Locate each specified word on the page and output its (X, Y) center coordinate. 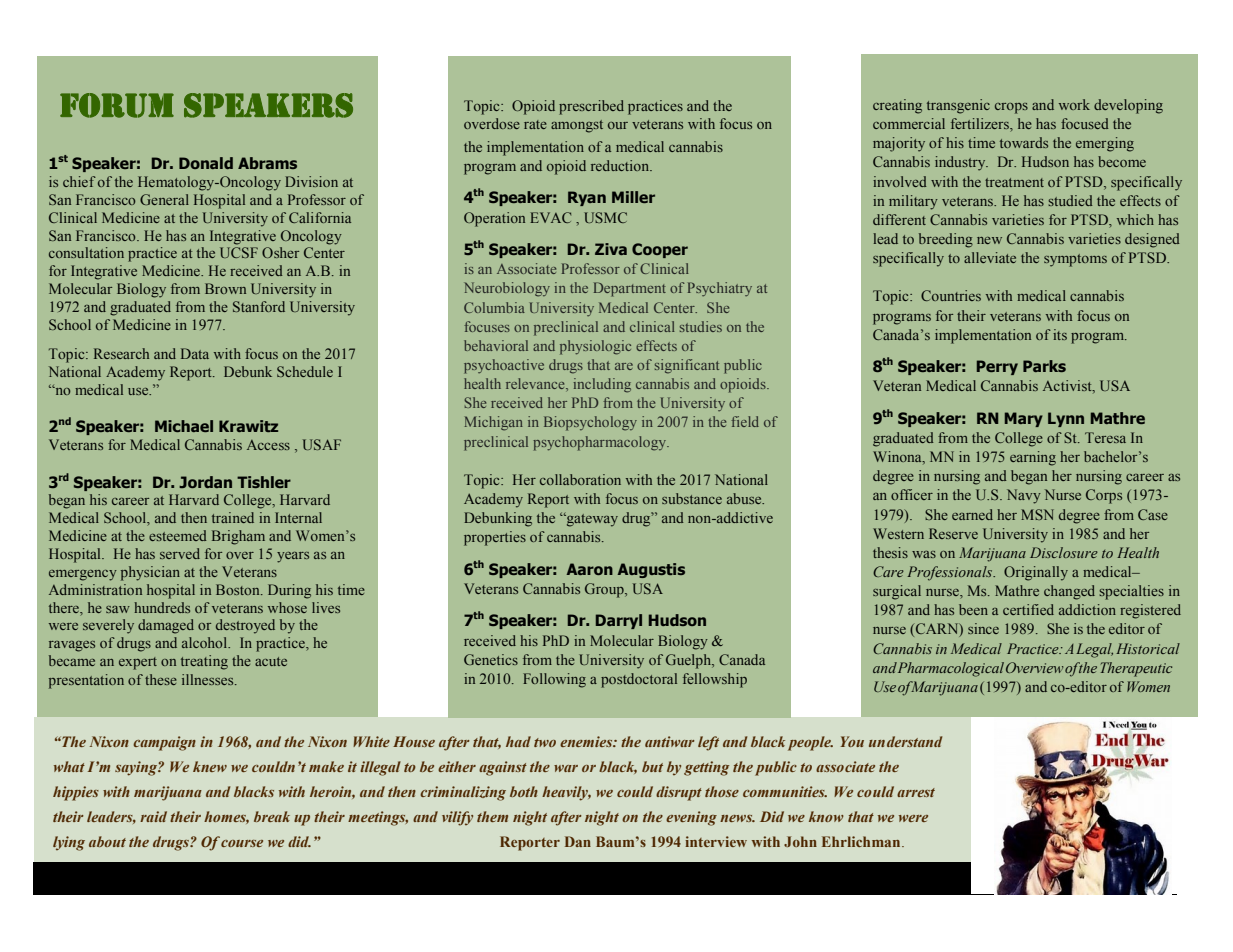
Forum (117, 105)
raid (153, 816)
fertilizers (981, 125)
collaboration (580, 479)
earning (1033, 458)
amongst (577, 126)
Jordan (205, 482)
